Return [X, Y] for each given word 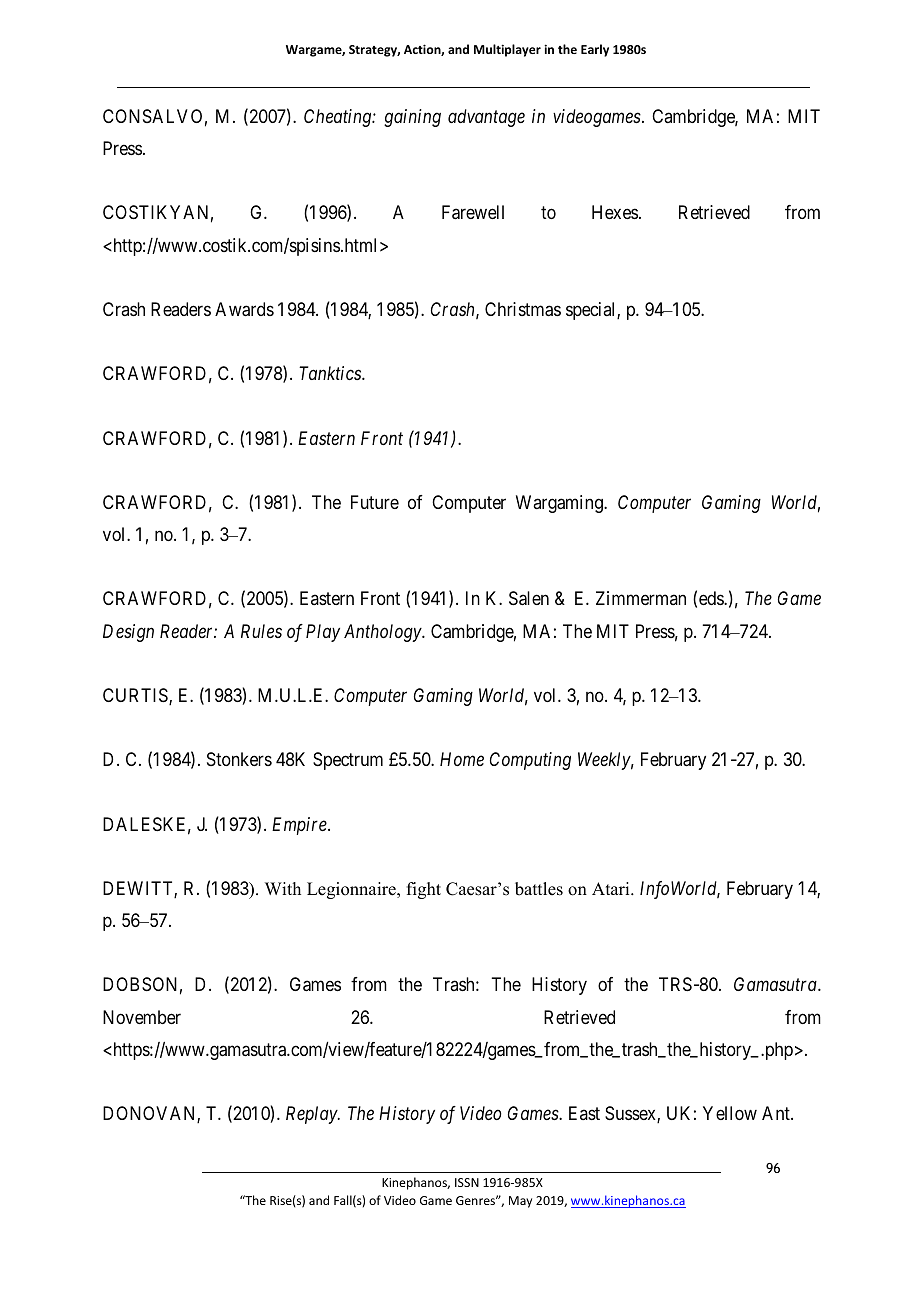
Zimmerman [641, 598]
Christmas [523, 309]
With [283, 888]
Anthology [383, 633]
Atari [612, 888]
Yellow [730, 1113]
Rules [261, 631]
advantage [486, 118]
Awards [244, 309]
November [142, 1017]
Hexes [615, 212]
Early [595, 50]
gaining [412, 118]
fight [424, 890]
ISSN [467, 1182]
